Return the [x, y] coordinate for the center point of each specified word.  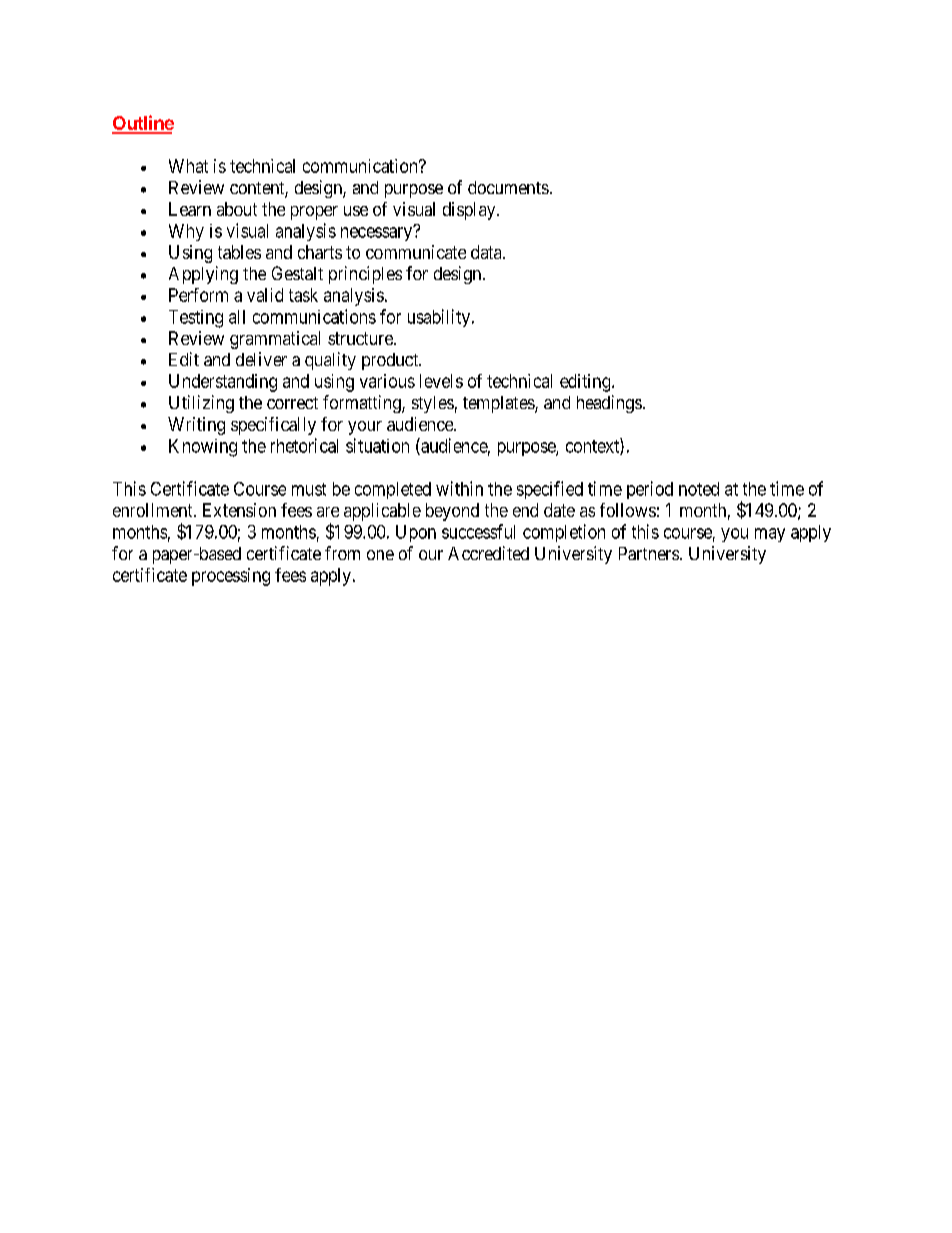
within [459, 488]
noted [699, 489]
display [470, 211]
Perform [198, 295]
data [487, 252]
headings [609, 404]
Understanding [223, 383]
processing [231, 577]
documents [508, 187]
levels [441, 381]
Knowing [203, 448]
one [380, 555]
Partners [649, 553]
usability [439, 318]
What [188, 166]
